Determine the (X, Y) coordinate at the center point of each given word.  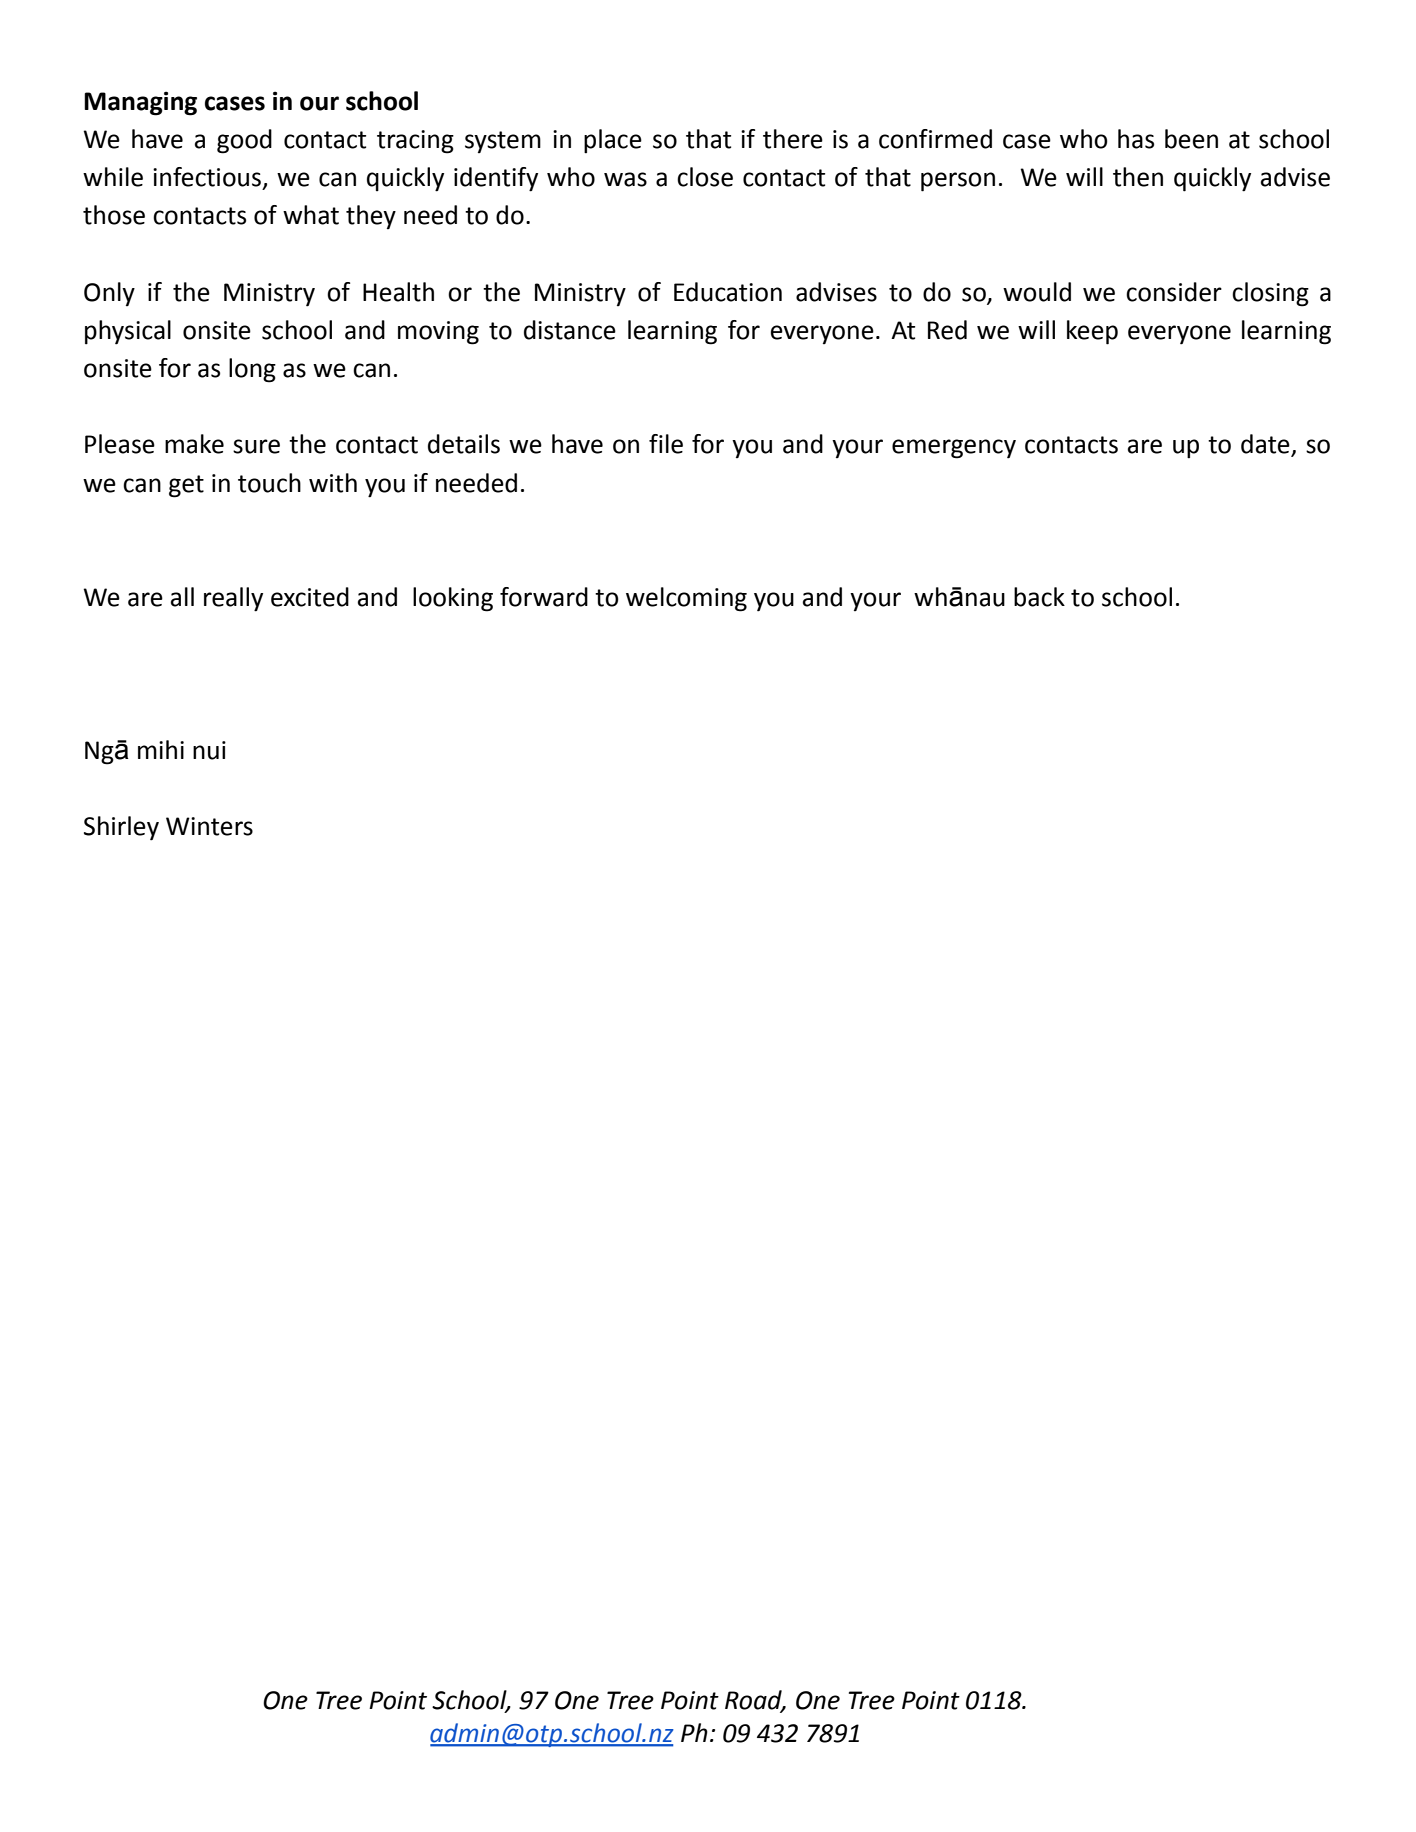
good (244, 141)
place (613, 141)
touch (269, 483)
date (1266, 445)
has (1136, 139)
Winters (209, 826)
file (666, 444)
